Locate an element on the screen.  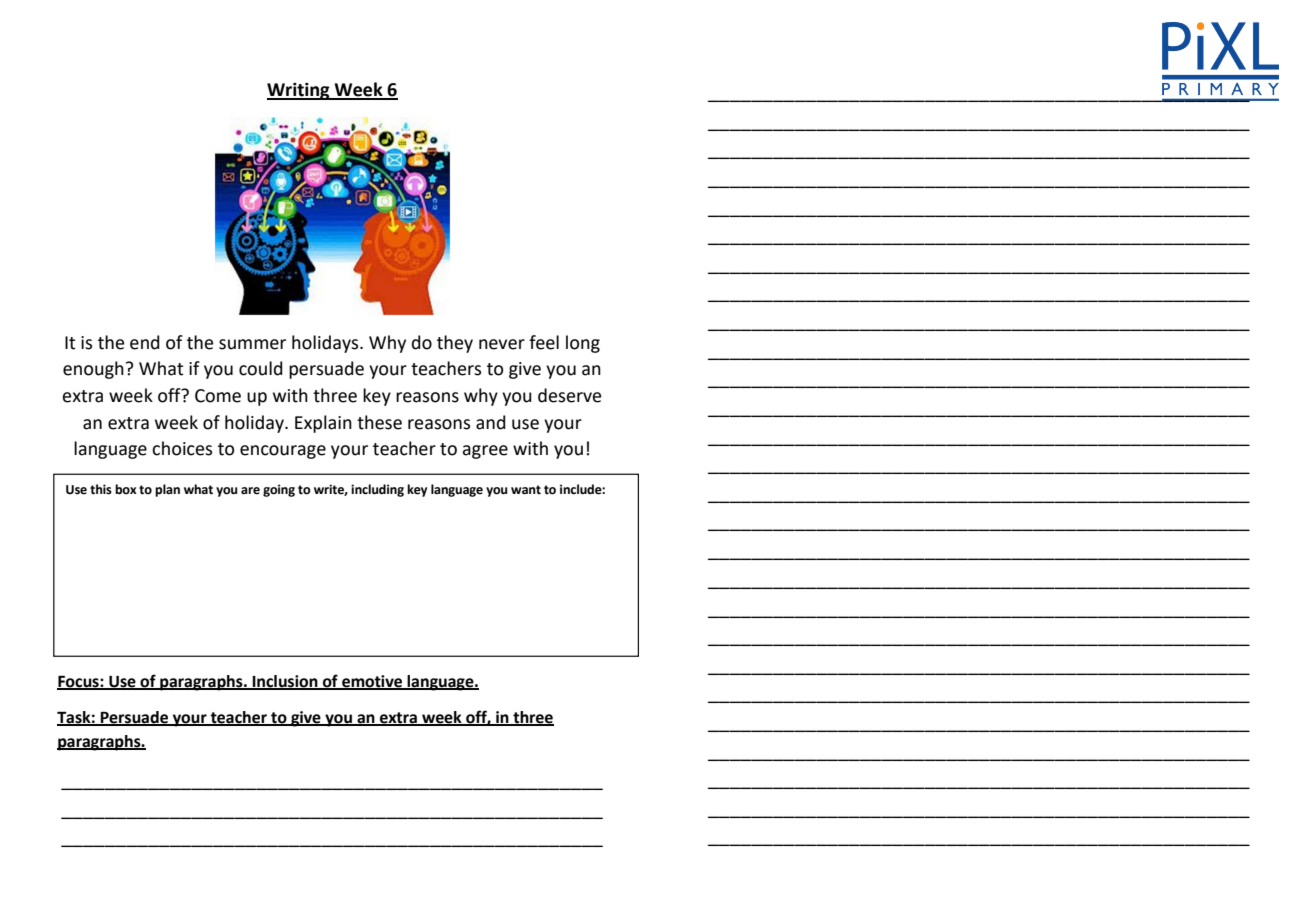
Inclusion is located at coordinates (285, 682).
